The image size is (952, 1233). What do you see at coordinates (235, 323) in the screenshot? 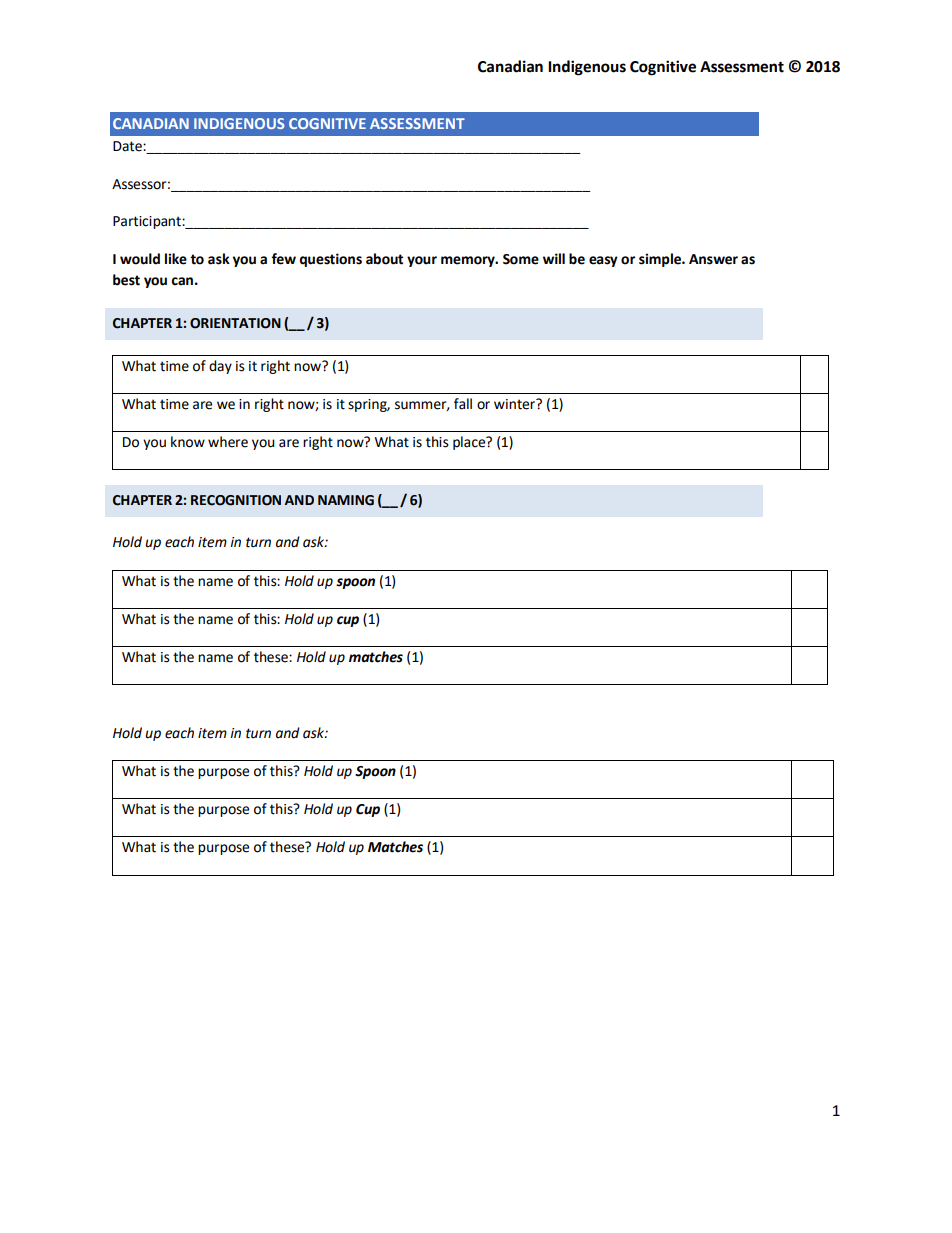
I see `ORIENTATION` at bounding box center [235, 323].
